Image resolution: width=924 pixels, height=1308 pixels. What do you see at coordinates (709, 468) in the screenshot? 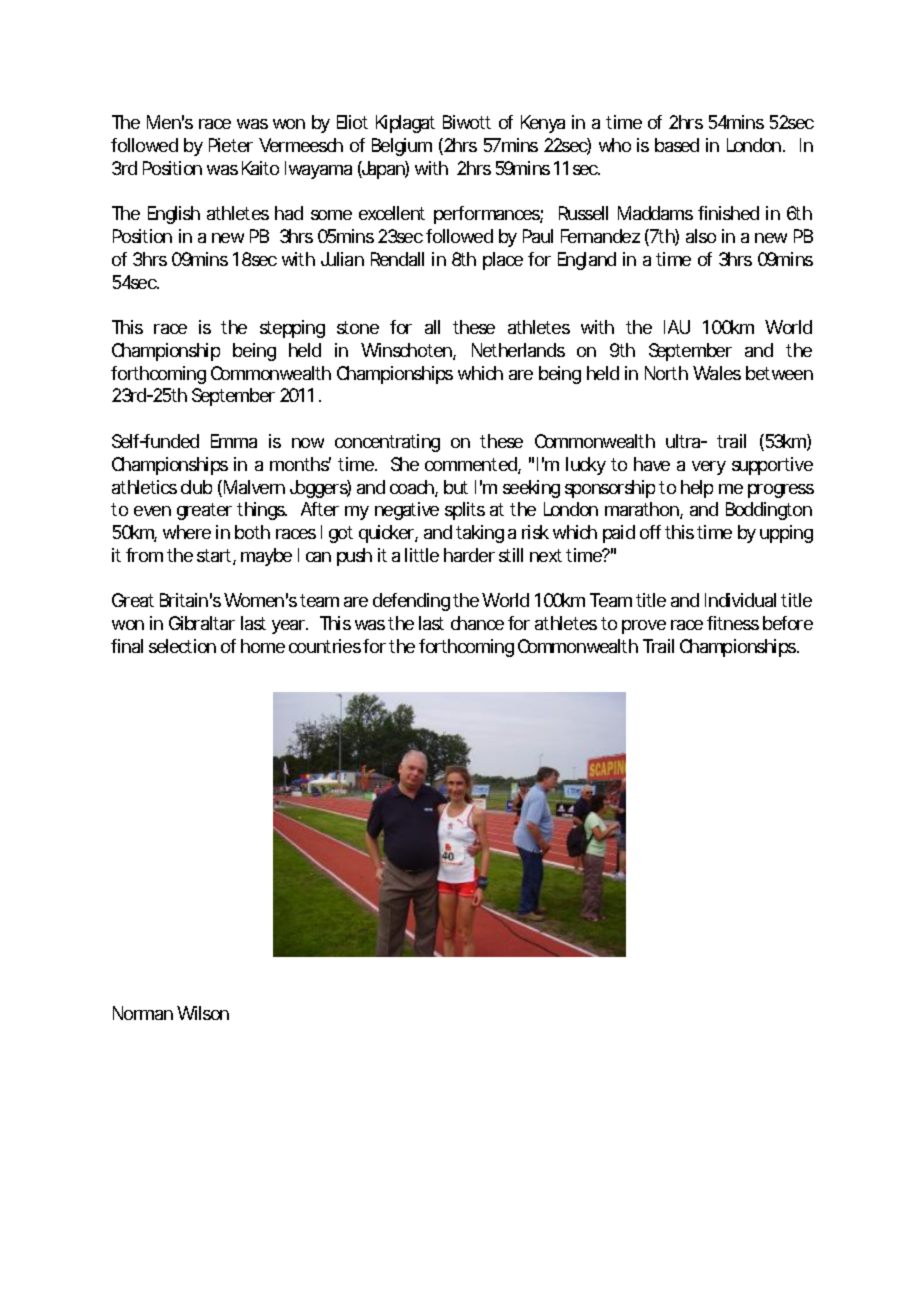
I see `very` at bounding box center [709, 468].
